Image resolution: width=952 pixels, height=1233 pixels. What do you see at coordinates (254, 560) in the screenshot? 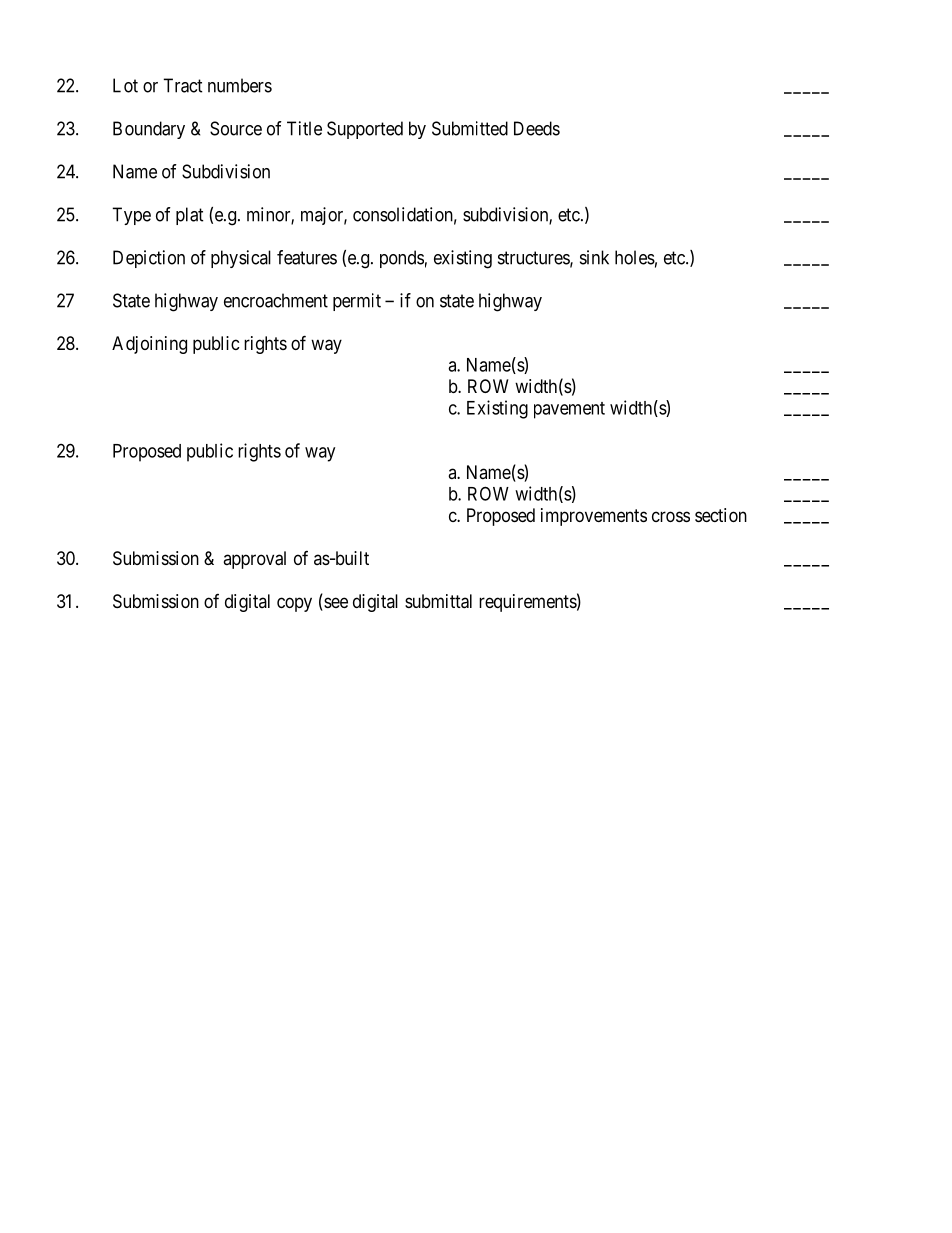
I see `approval` at bounding box center [254, 560].
